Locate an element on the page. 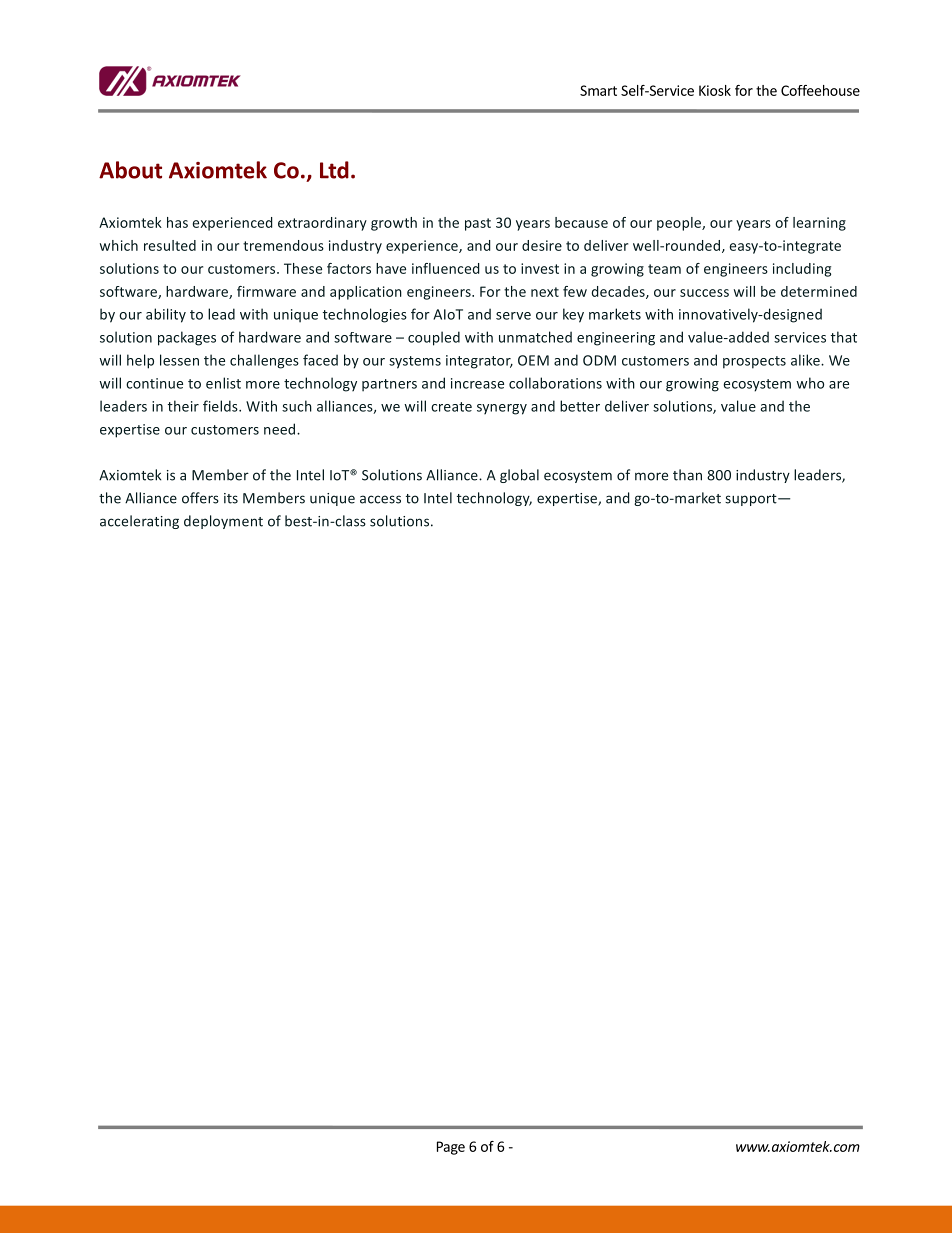 The height and width of the page is (1233, 952). its is located at coordinates (231, 498).
